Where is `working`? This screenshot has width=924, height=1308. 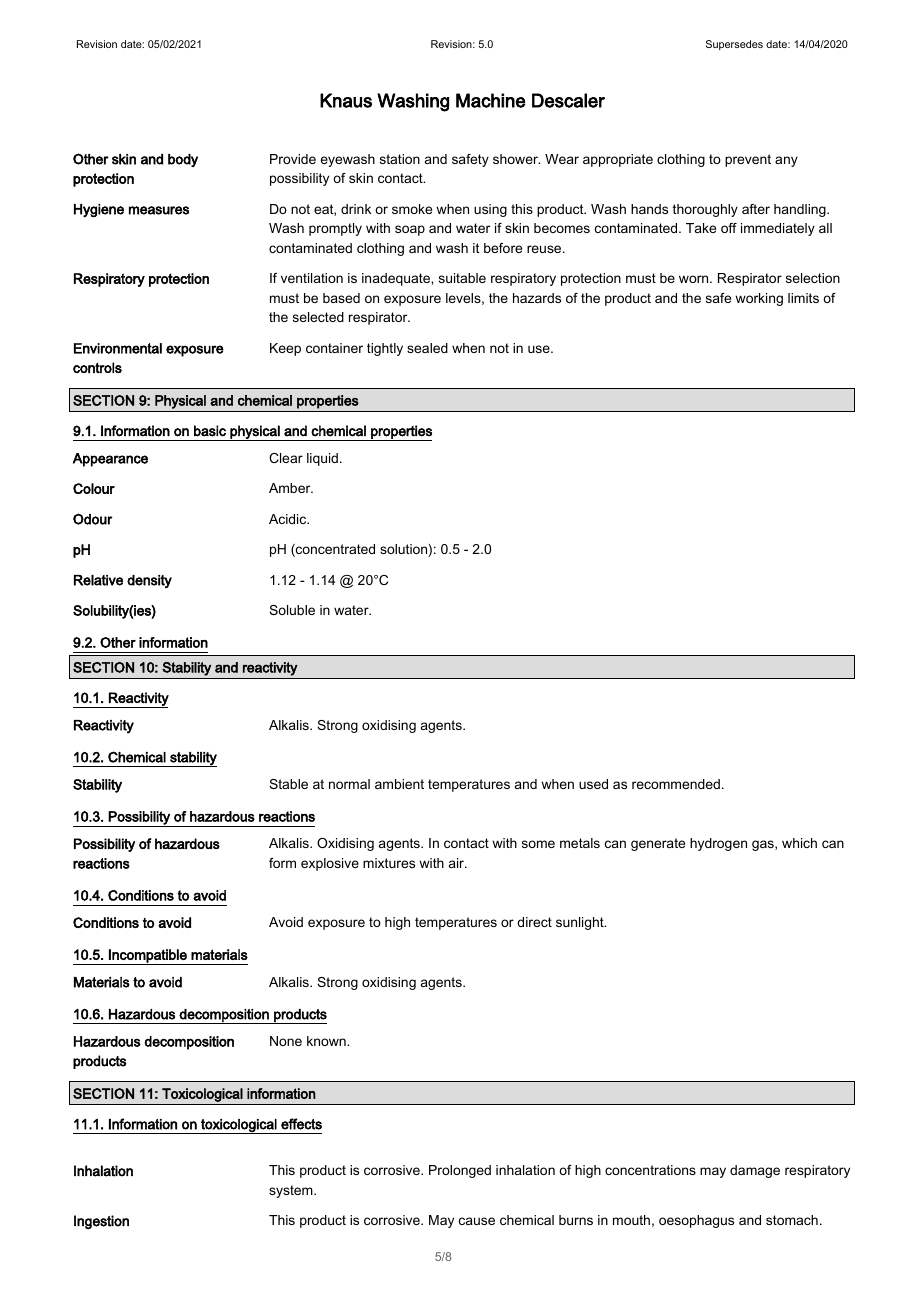 working is located at coordinates (759, 299).
